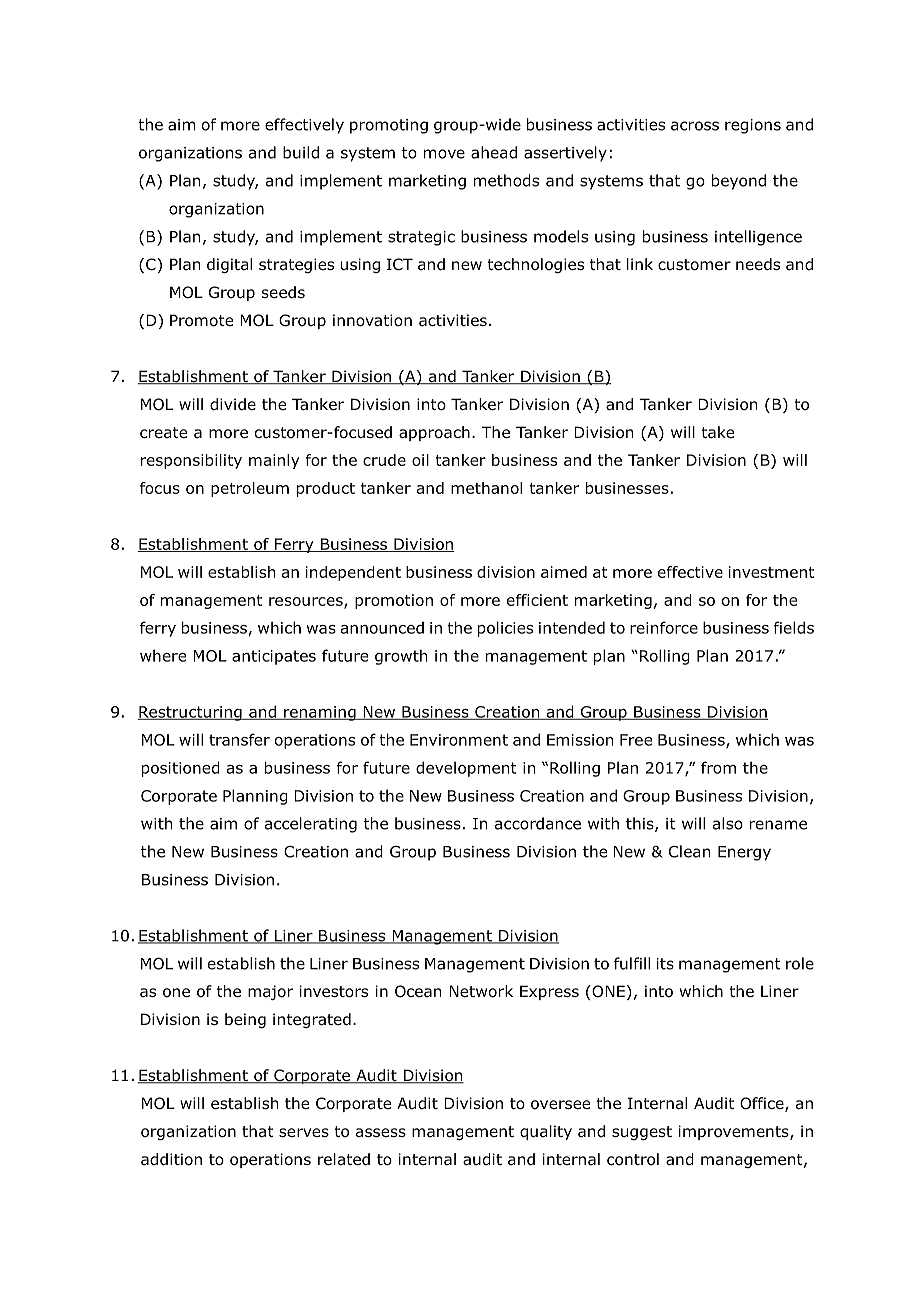 The height and width of the screenshot is (1308, 924). I want to click on from, so click(718, 767).
